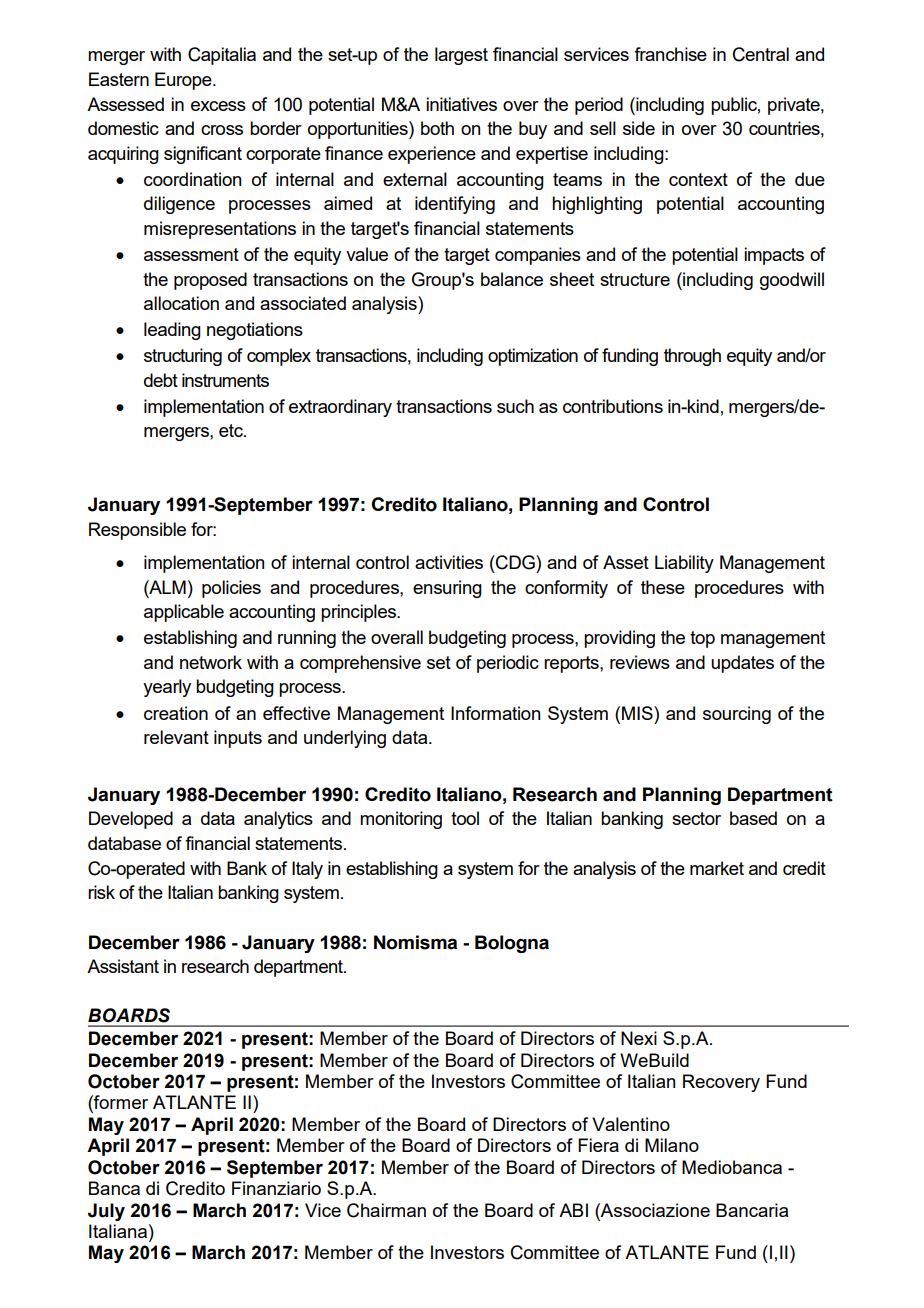 Image resolution: width=924 pixels, height=1308 pixels. I want to click on Central, so click(761, 54).
